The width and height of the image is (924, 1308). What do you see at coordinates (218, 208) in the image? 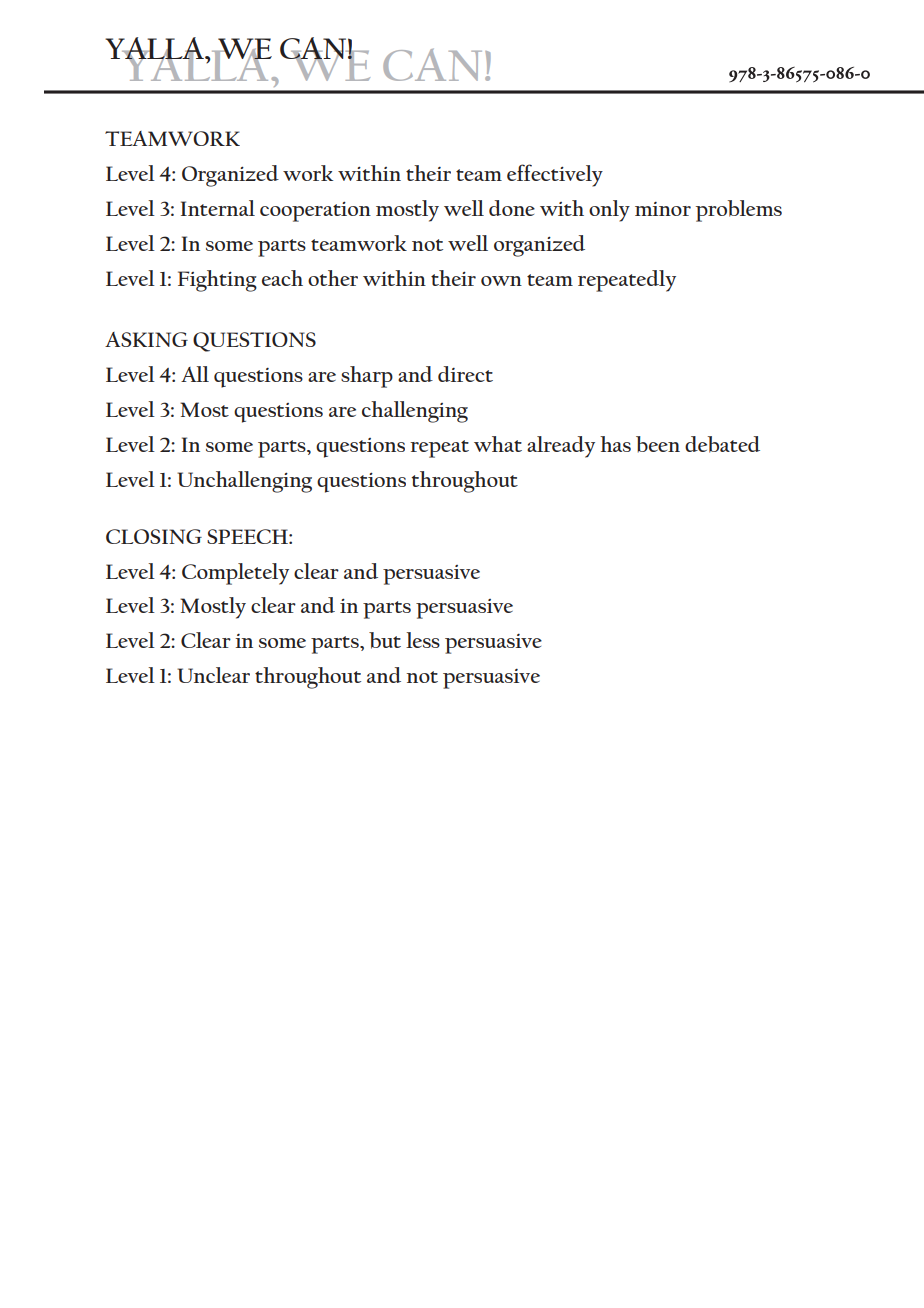
I see `Internal` at bounding box center [218, 208].
